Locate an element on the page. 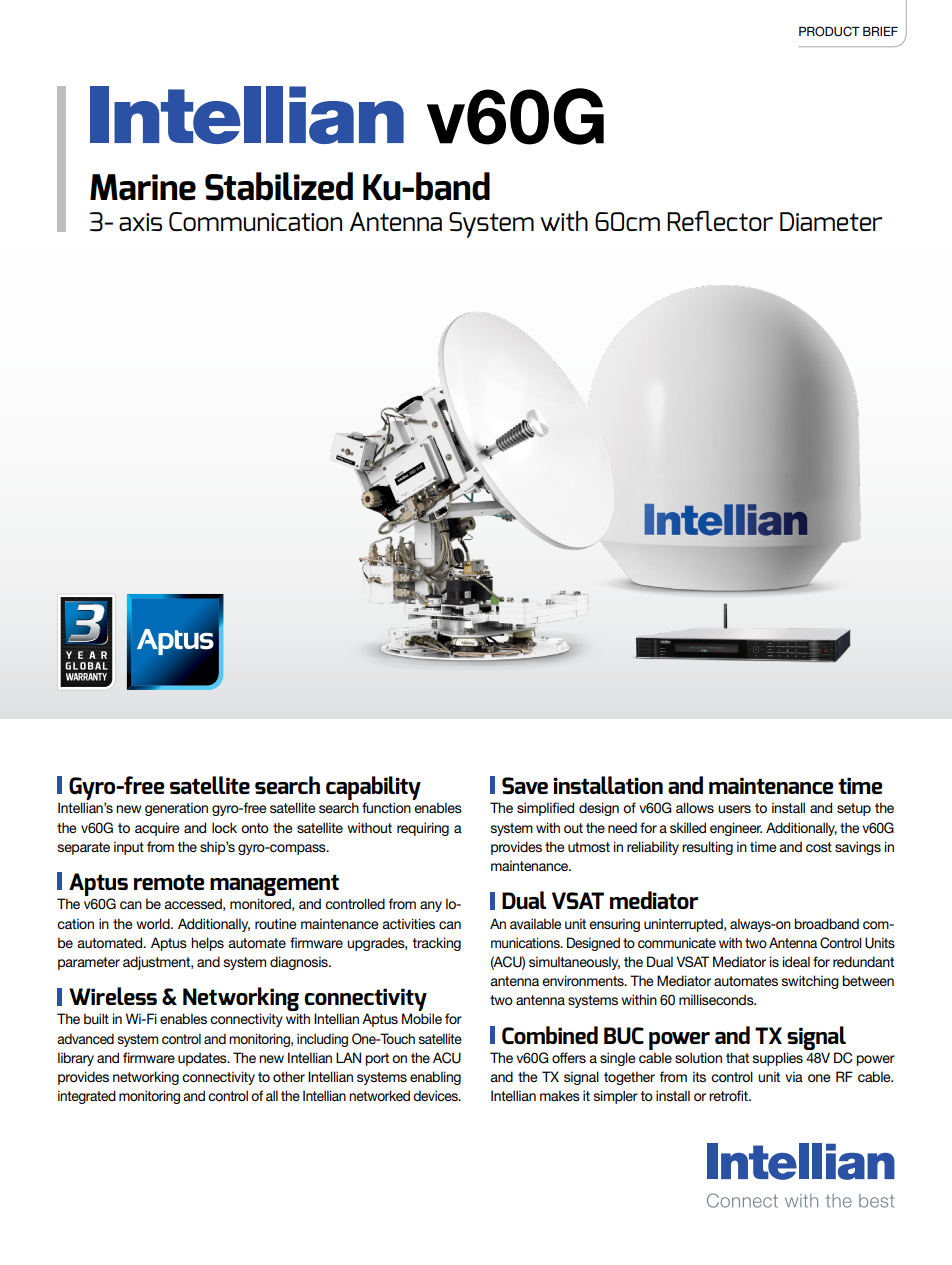 The width and height of the page is (952, 1265). Save is located at coordinates (525, 786).
